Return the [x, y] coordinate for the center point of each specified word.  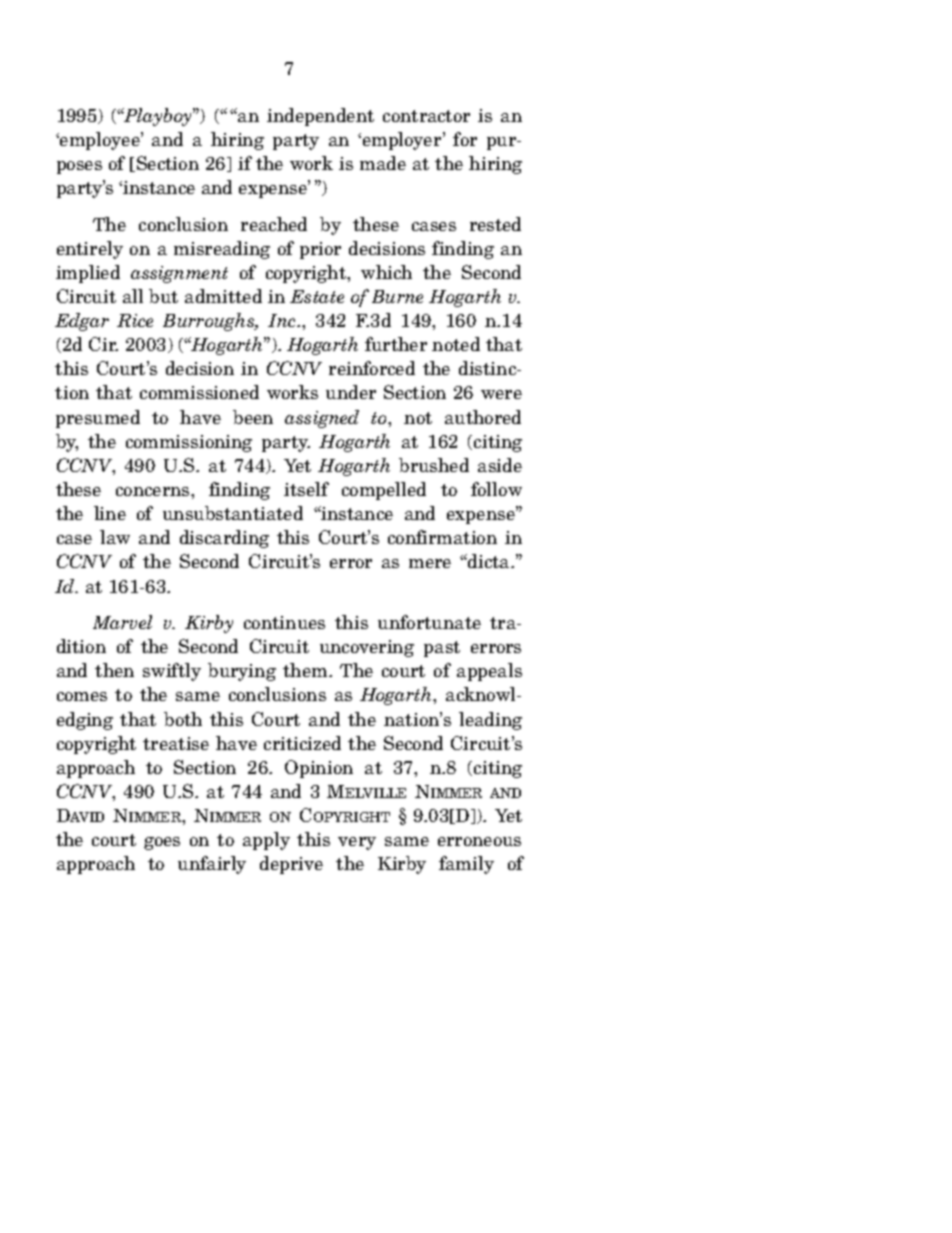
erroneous [479, 841]
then [114, 670]
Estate [317, 296]
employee [100, 141]
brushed [434, 465]
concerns [154, 491]
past [442, 649]
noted [456, 344]
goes [162, 843]
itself [306, 489]
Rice [135, 320]
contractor [426, 116]
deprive [291, 865]
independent [320, 117]
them [306, 670]
